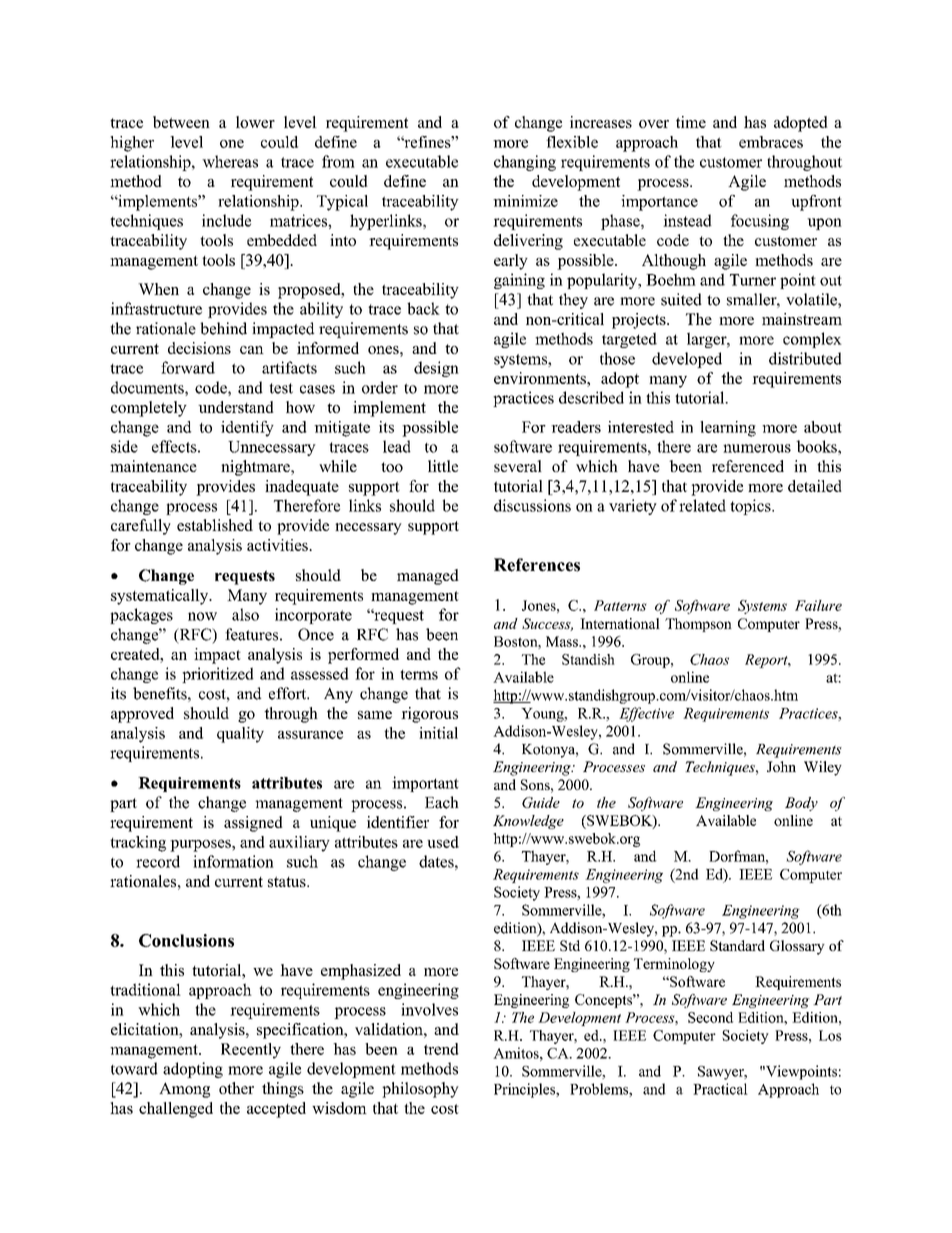 This image has width=952, height=1233. Describe the element at coordinates (230, 161) in the image. I see `whereas` at that location.
